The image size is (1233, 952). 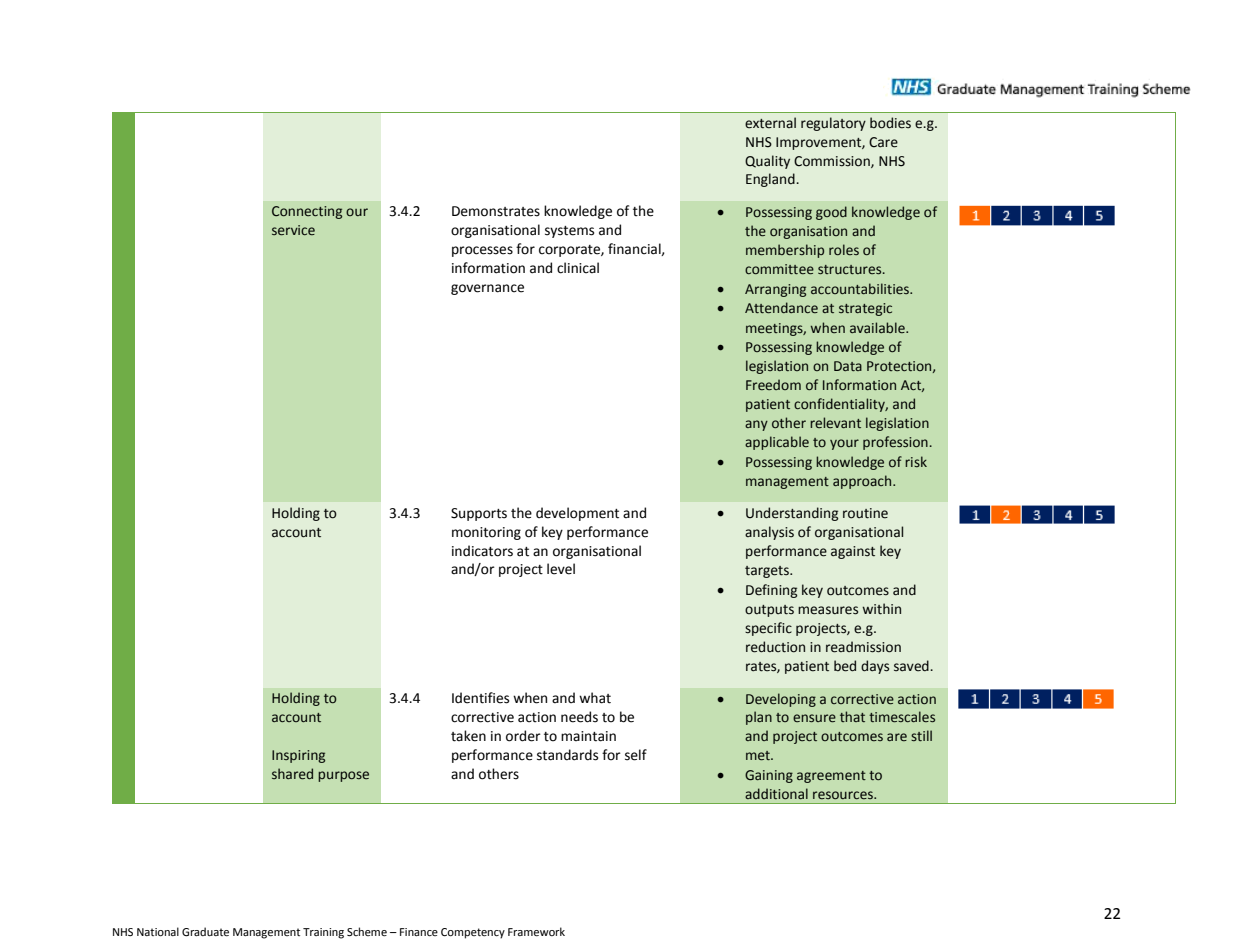 What do you see at coordinates (479, 514) in the screenshot?
I see `Supports` at bounding box center [479, 514].
